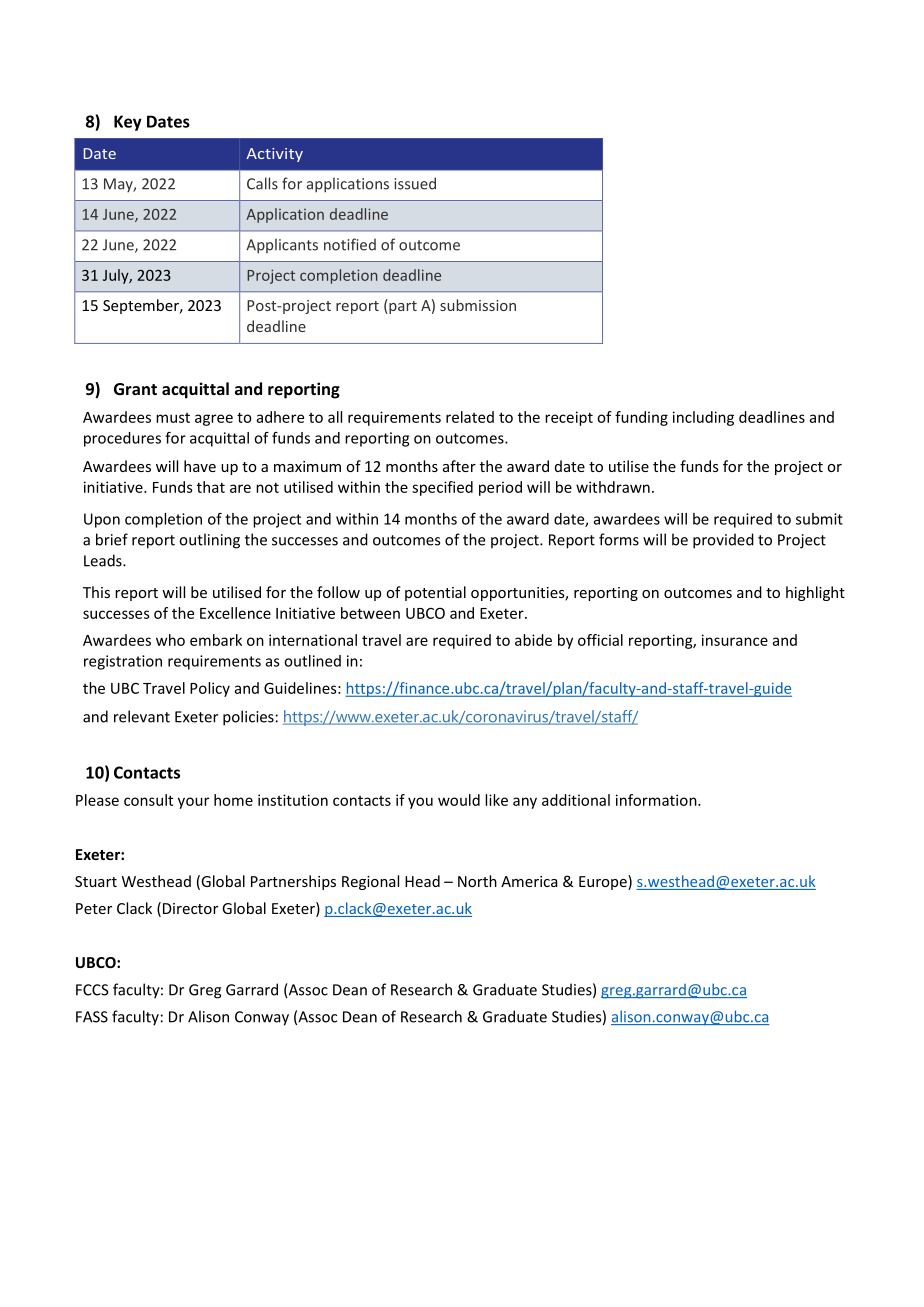 The width and height of the screenshot is (924, 1307). What do you see at coordinates (415, 183) in the screenshot?
I see `issued` at bounding box center [415, 183].
